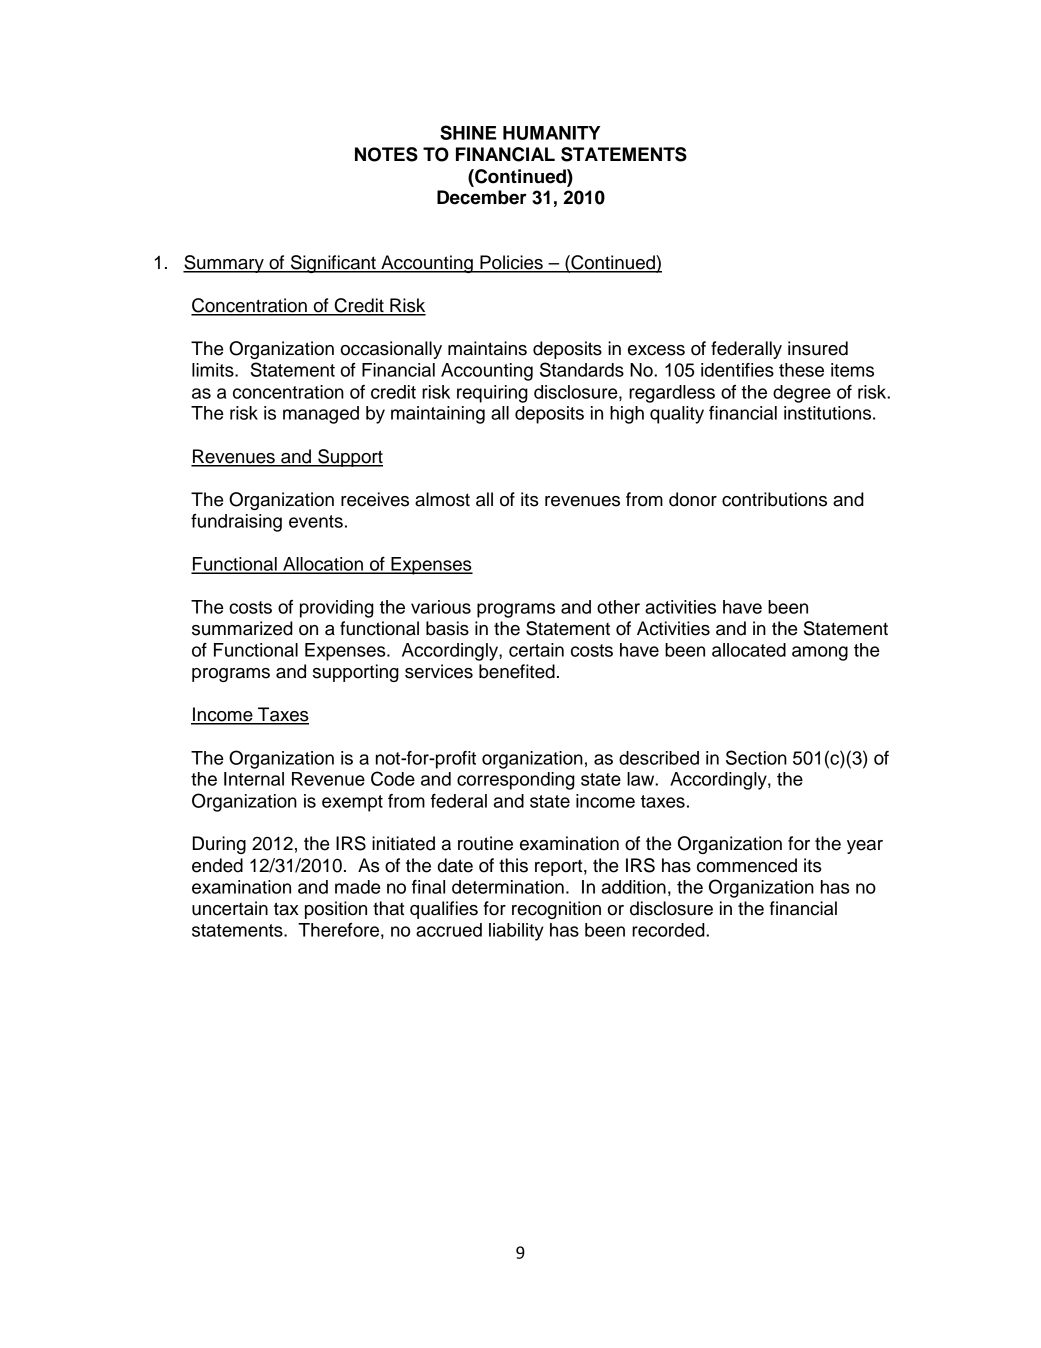 This document has width=1041, height=1348. What do you see at coordinates (818, 348) in the document?
I see `insured` at bounding box center [818, 348].
